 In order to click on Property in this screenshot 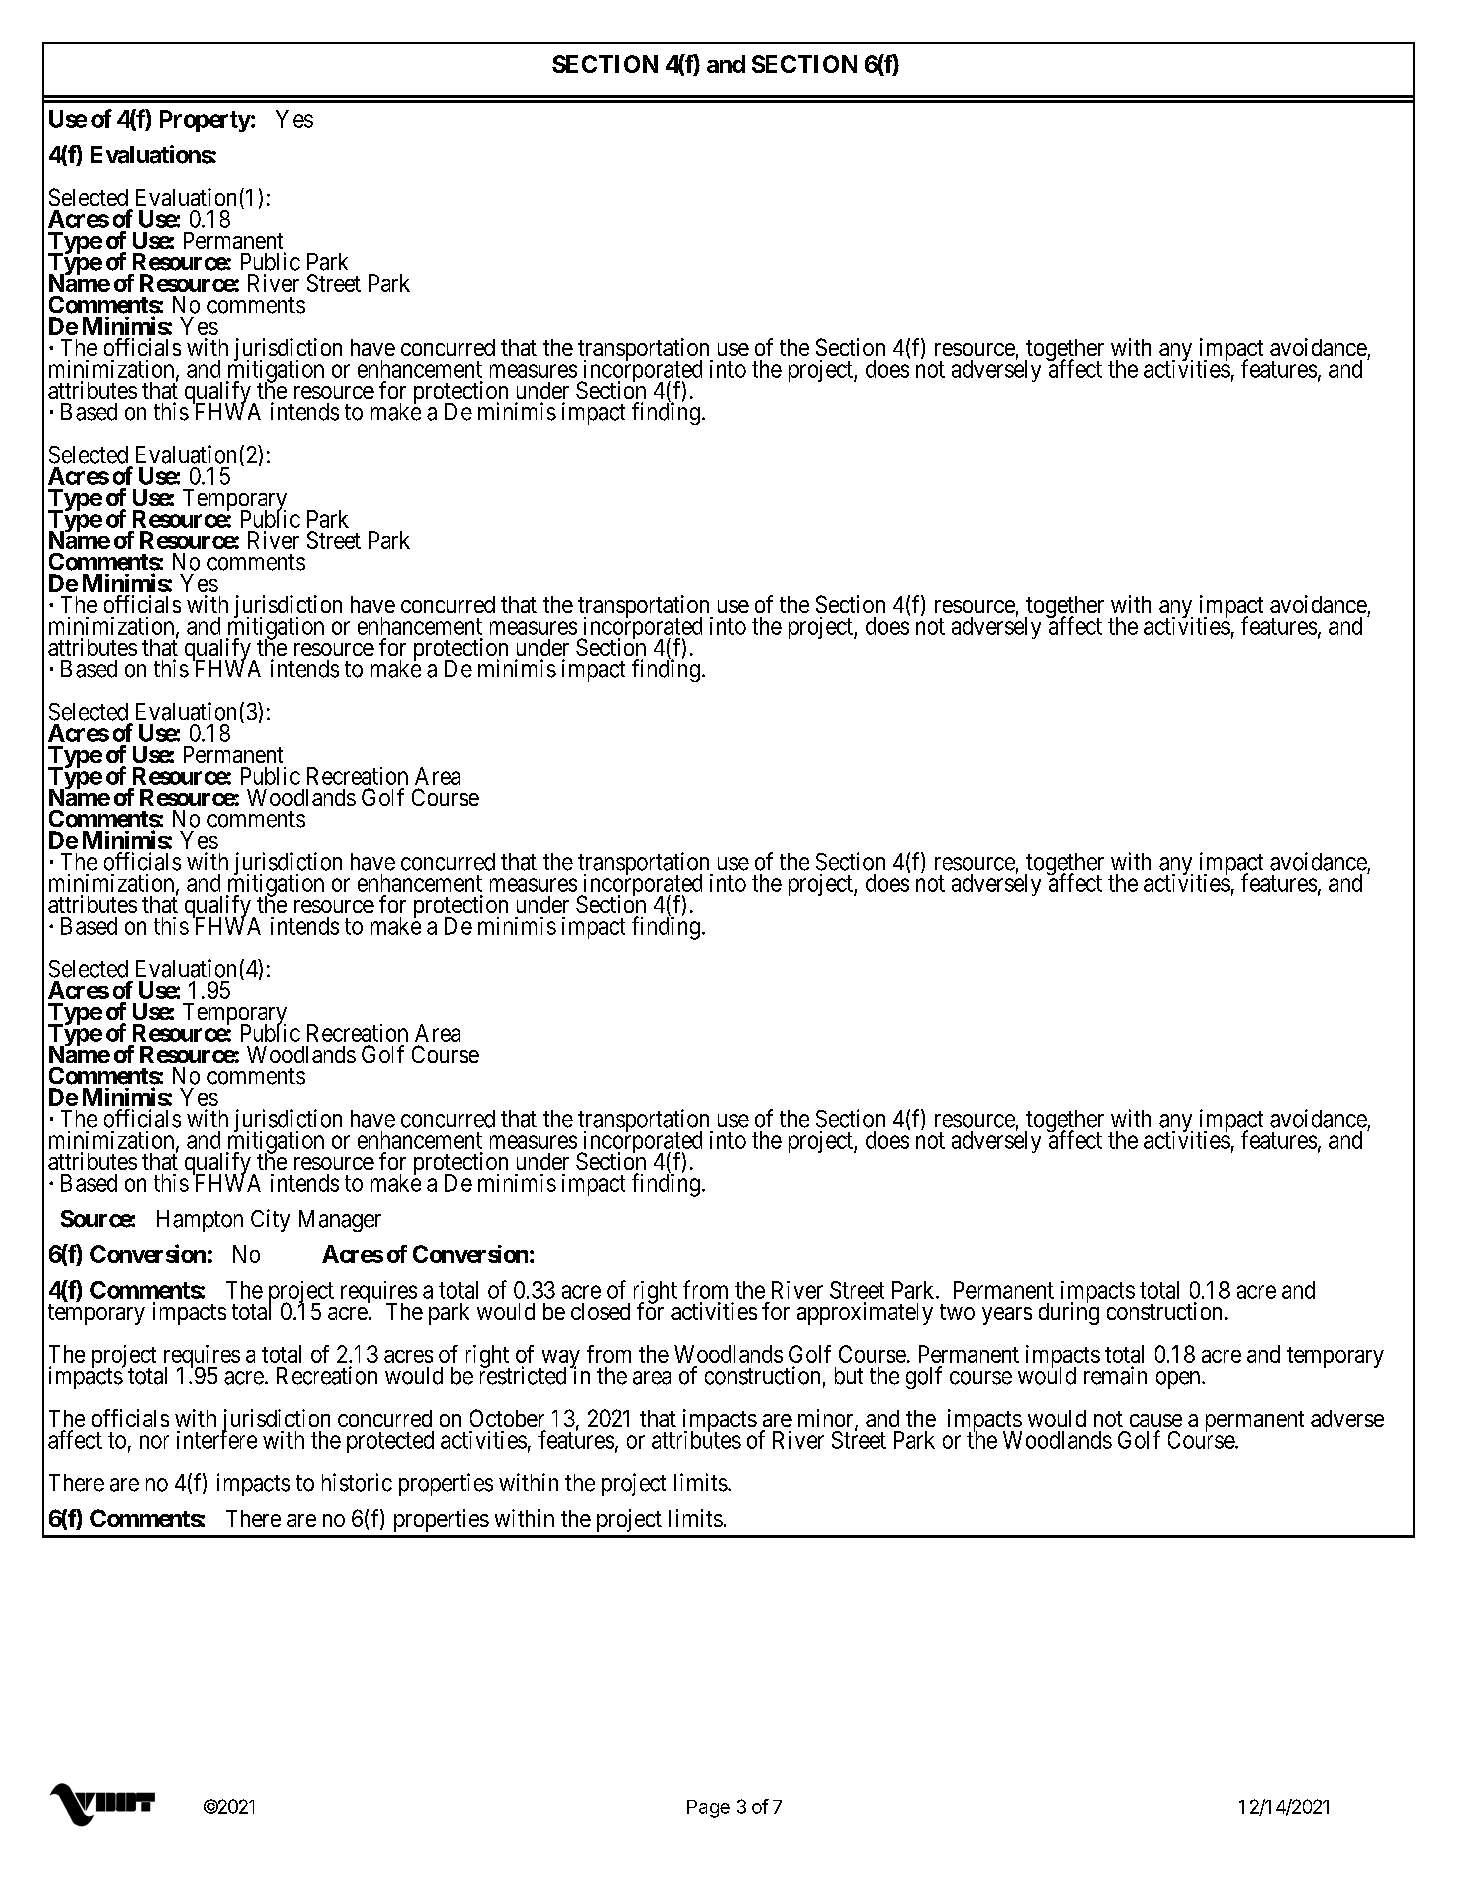, I will do `click(205, 121)`.
